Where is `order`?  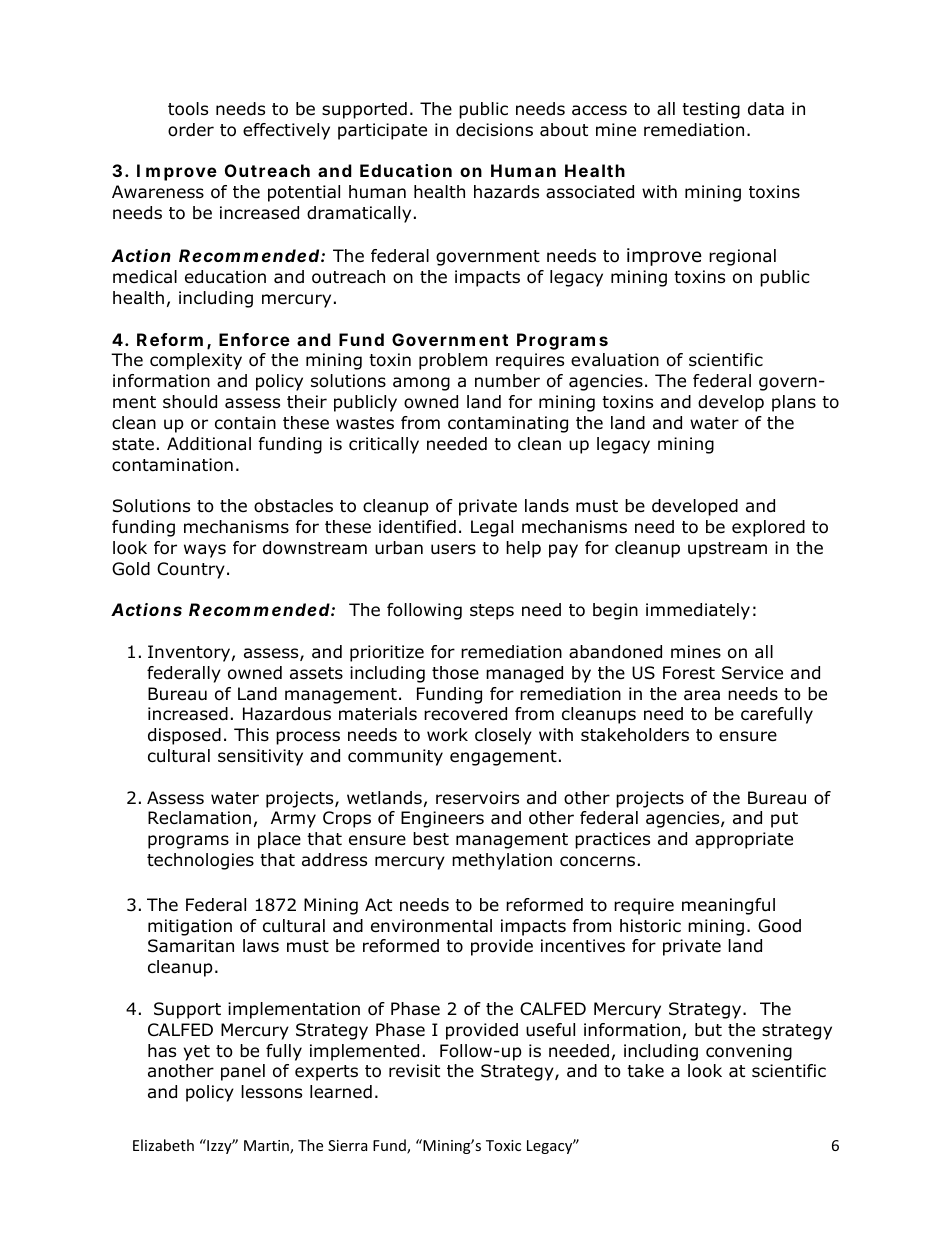 order is located at coordinates (191, 130).
